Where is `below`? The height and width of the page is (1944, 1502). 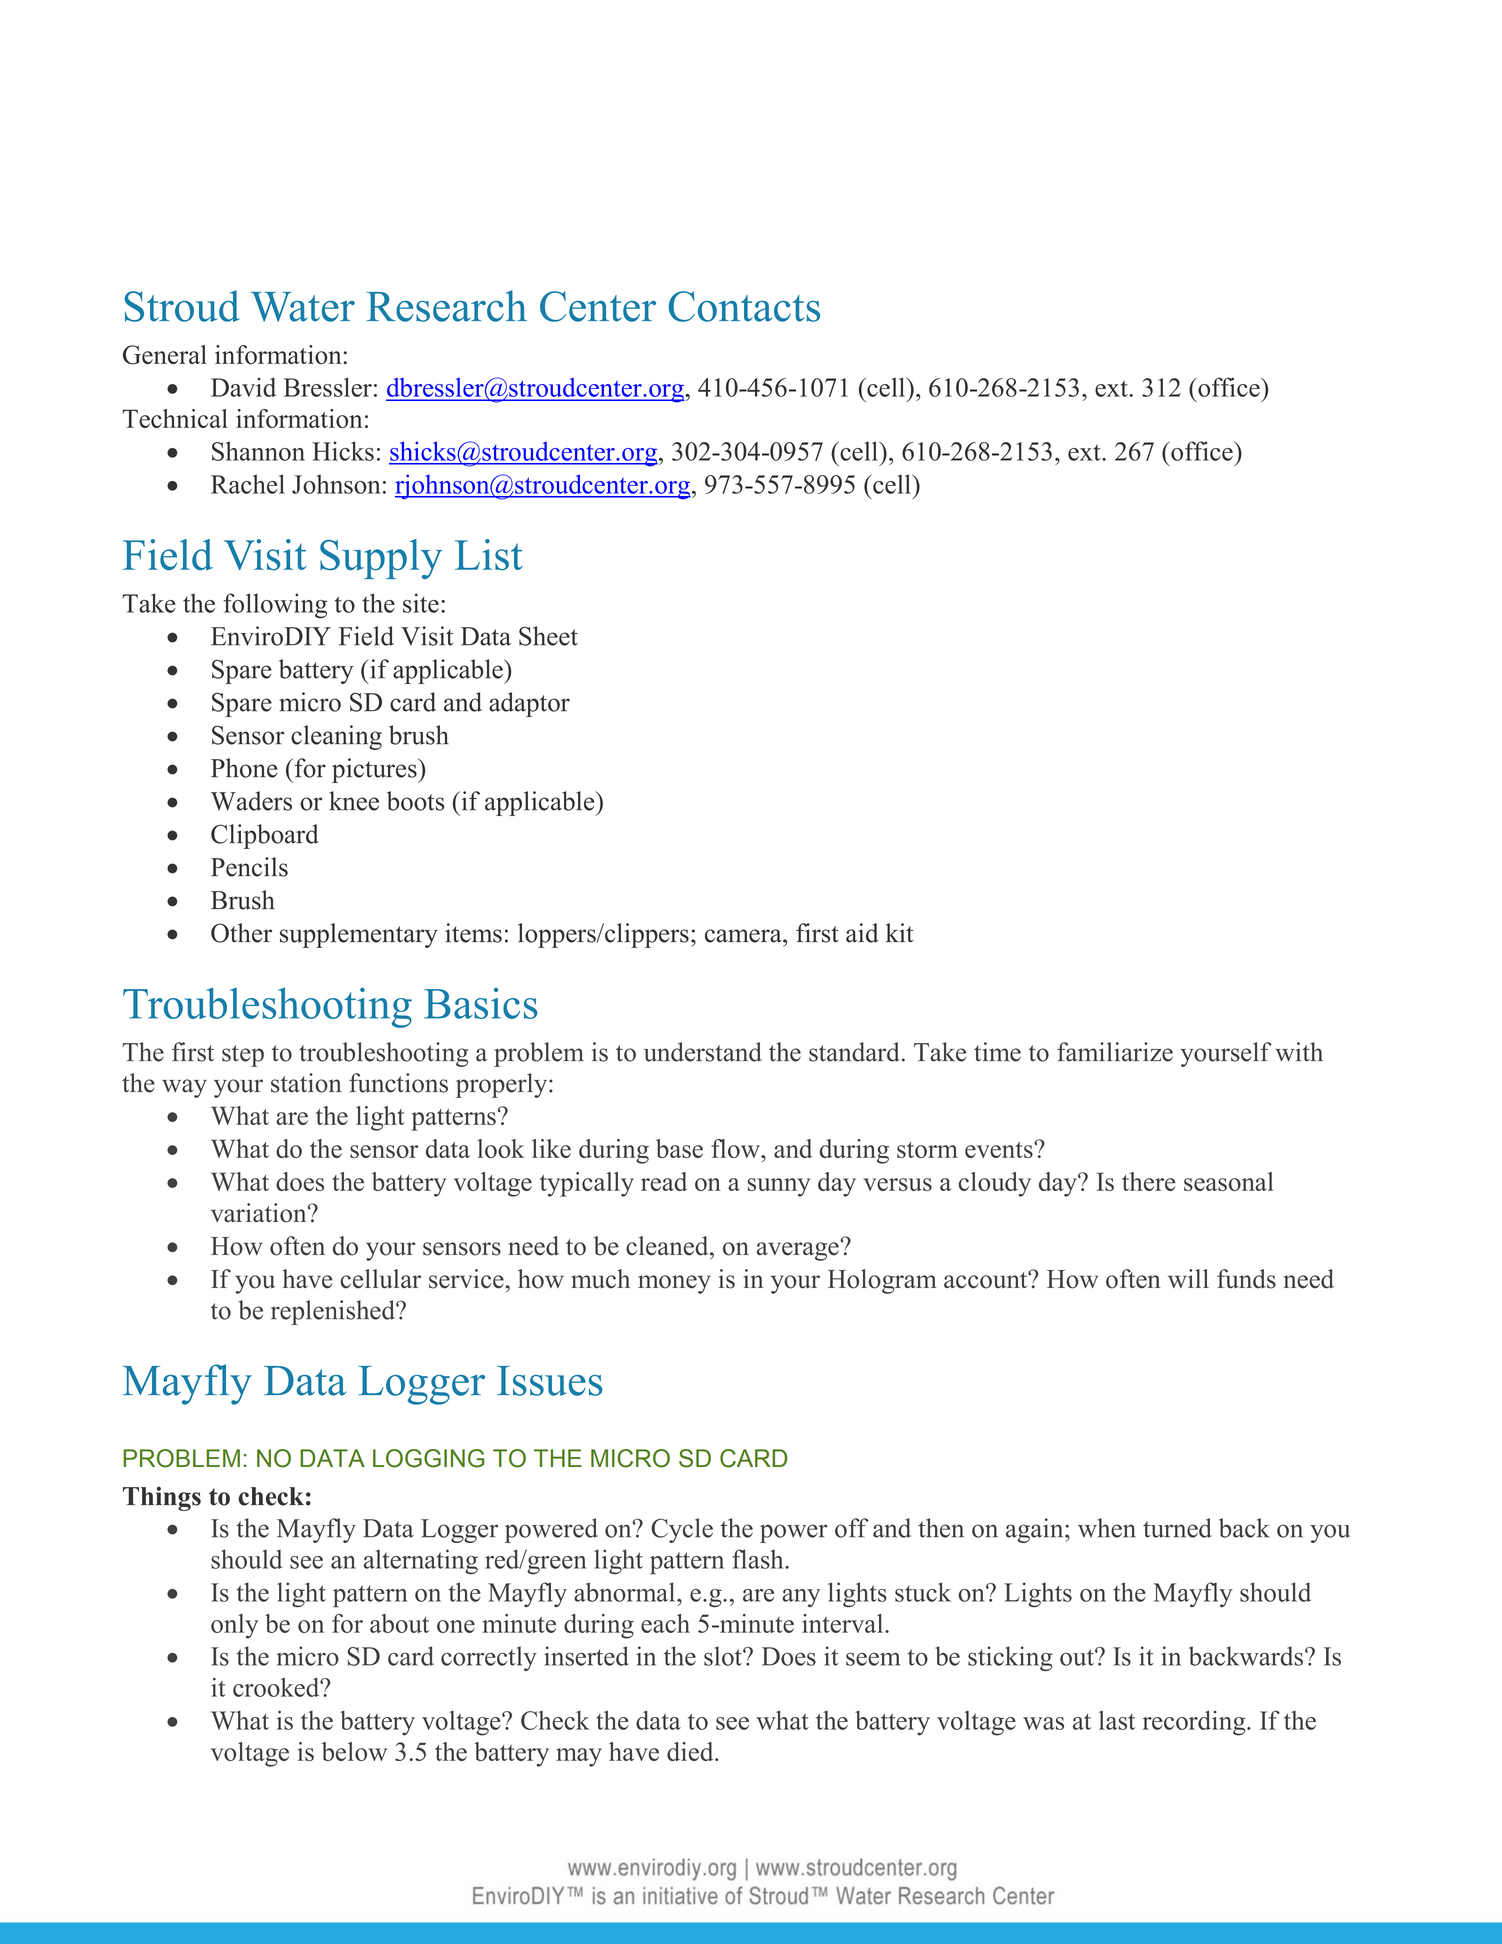
below is located at coordinates (354, 1751).
